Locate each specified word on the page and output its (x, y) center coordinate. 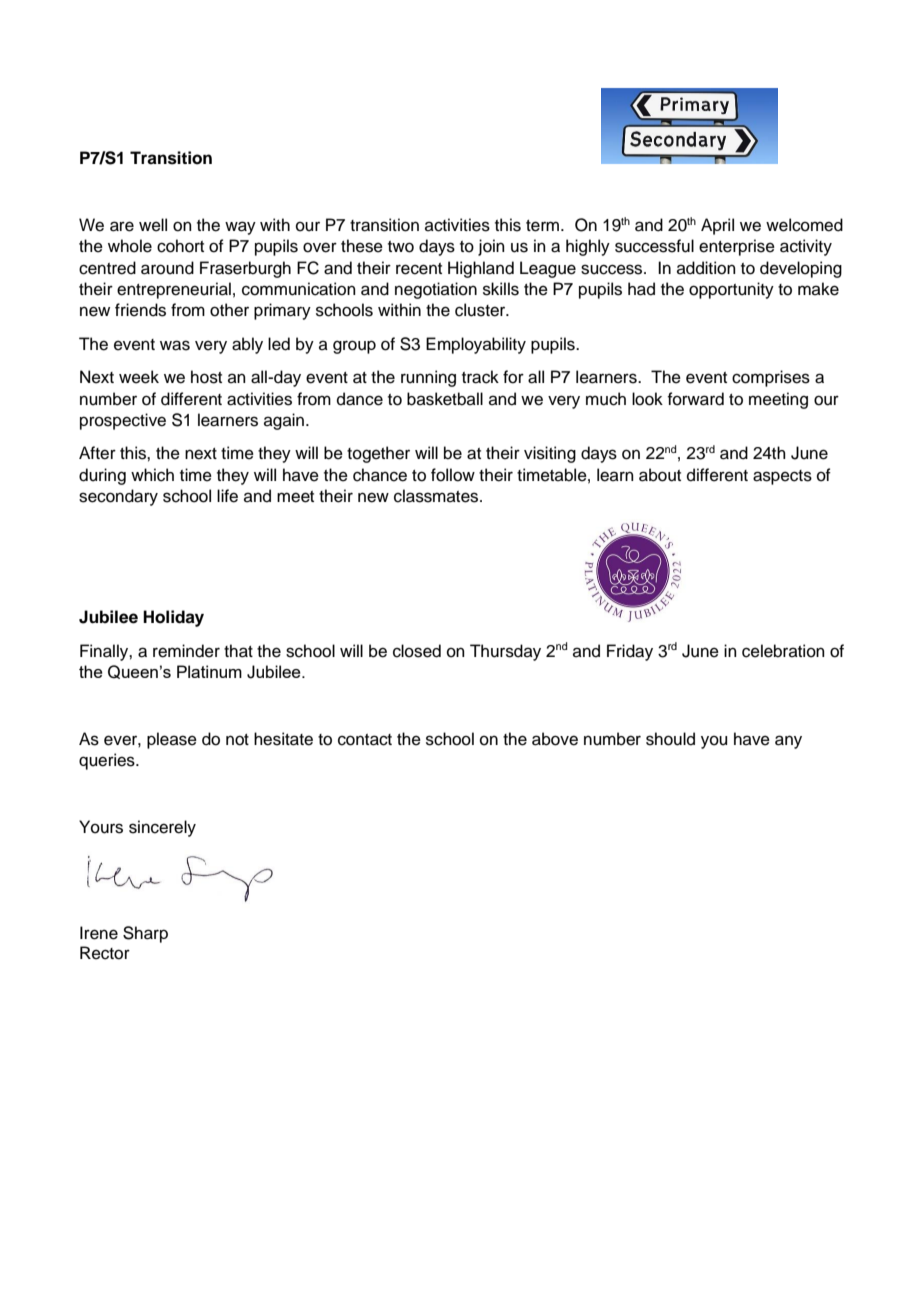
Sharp (145, 934)
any (788, 742)
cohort (180, 246)
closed (417, 651)
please (172, 740)
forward (695, 399)
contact (365, 740)
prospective (123, 421)
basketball (445, 399)
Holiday (173, 618)
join (491, 247)
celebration (783, 651)
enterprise (737, 247)
